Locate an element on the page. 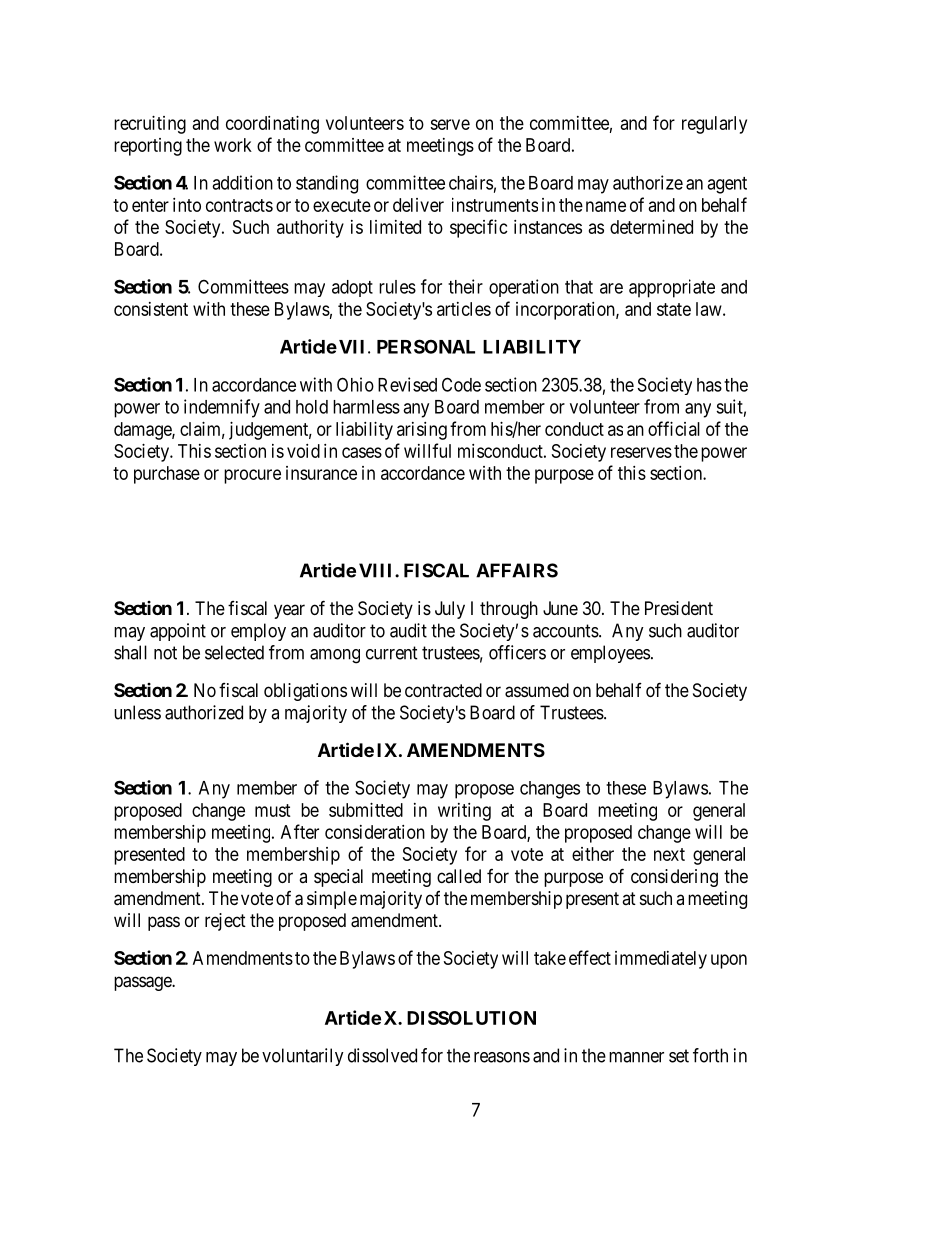 The height and width of the page is (1233, 952). chairs is located at coordinates (471, 182).
